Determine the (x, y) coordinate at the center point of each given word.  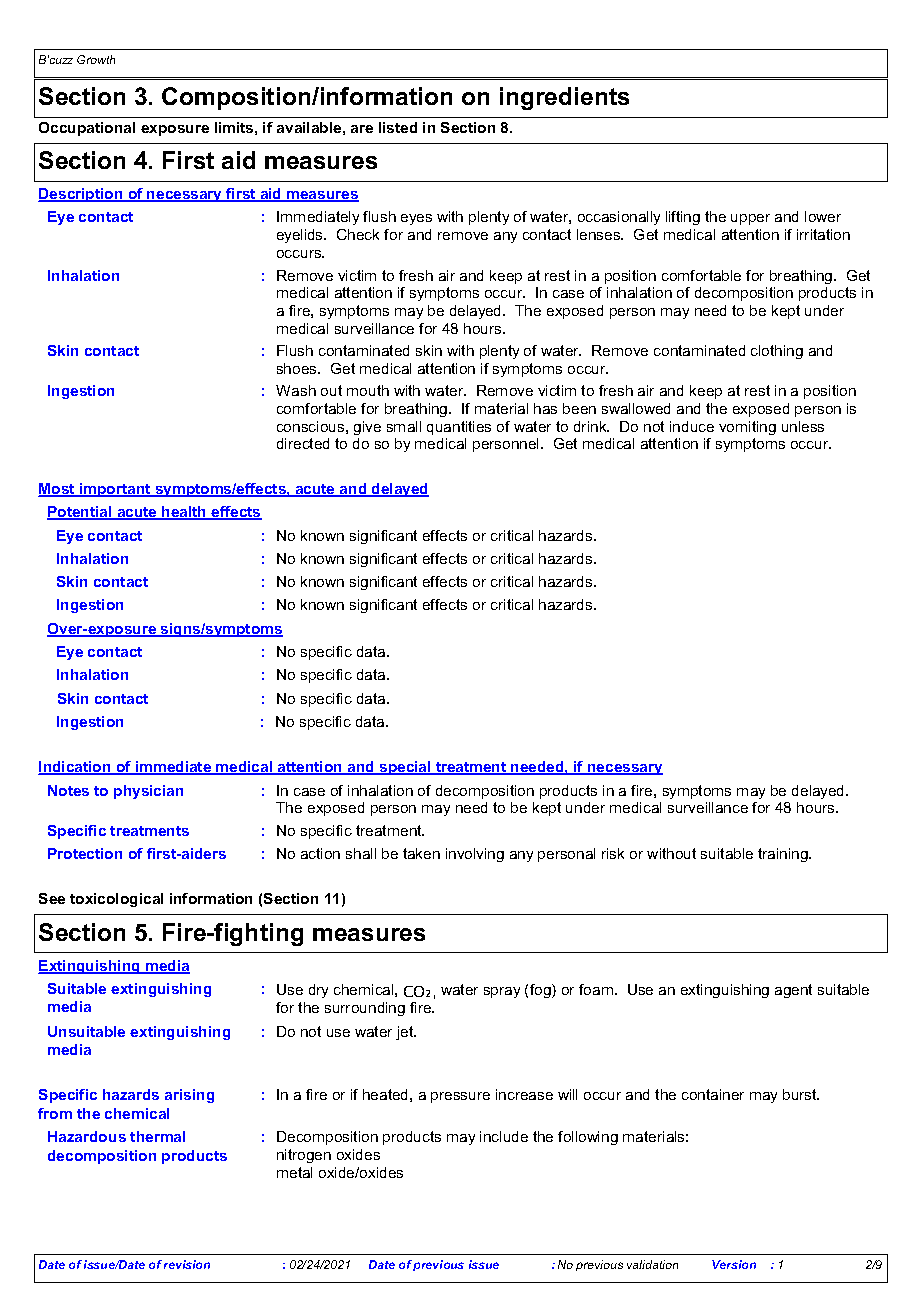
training (784, 855)
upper (750, 219)
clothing (777, 352)
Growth (96, 59)
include (504, 1136)
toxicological (116, 900)
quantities (459, 428)
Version (734, 1264)
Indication (75, 768)
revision (187, 1264)
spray (502, 992)
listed (398, 127)
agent (793, 991)
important (115, 490)
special (405, 768)
